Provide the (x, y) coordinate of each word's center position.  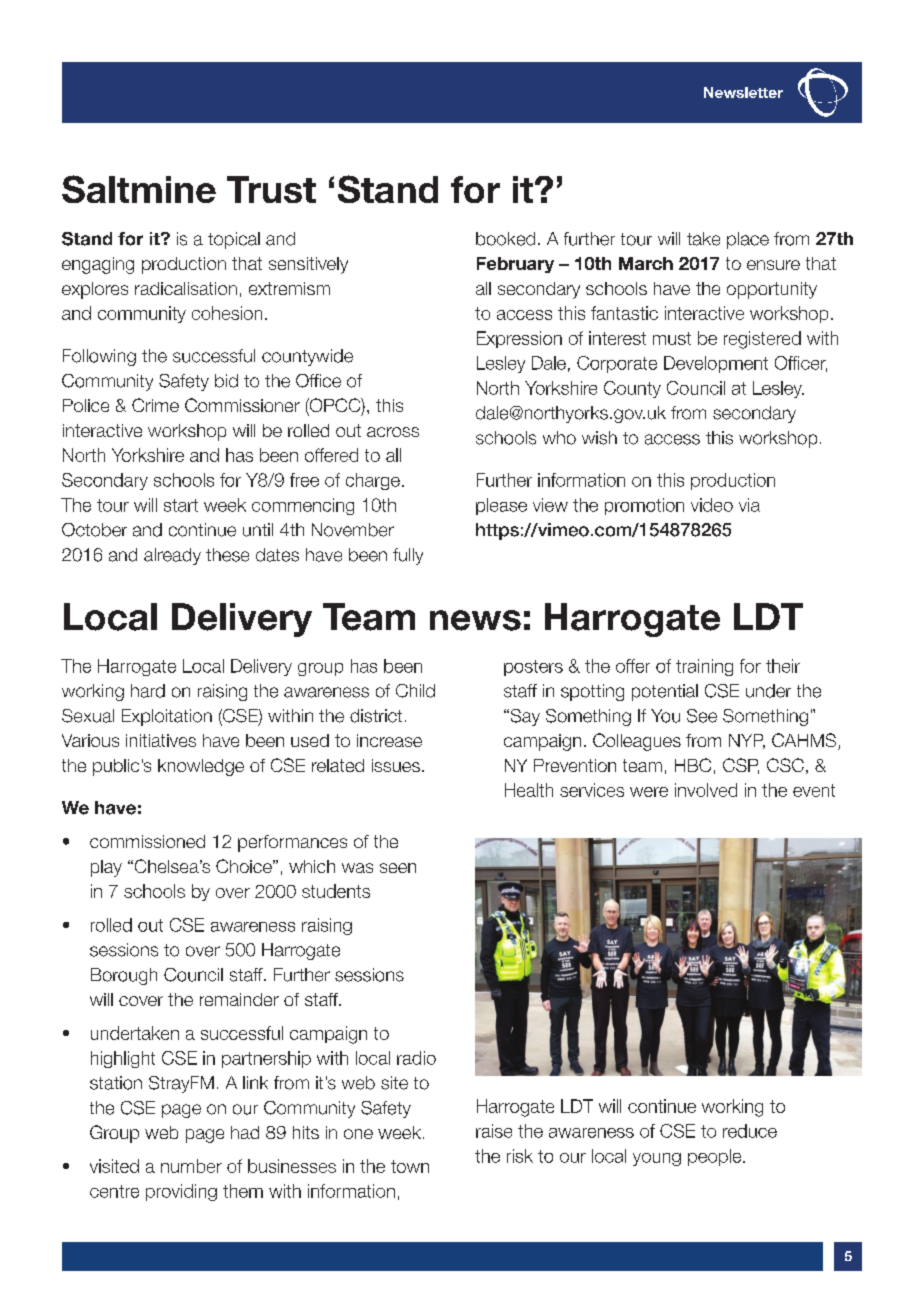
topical (234, 240)
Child (415, 691)
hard (148, 691)
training (704, 667)
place (748, 240)
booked (505, 239)
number (191, 1166)
